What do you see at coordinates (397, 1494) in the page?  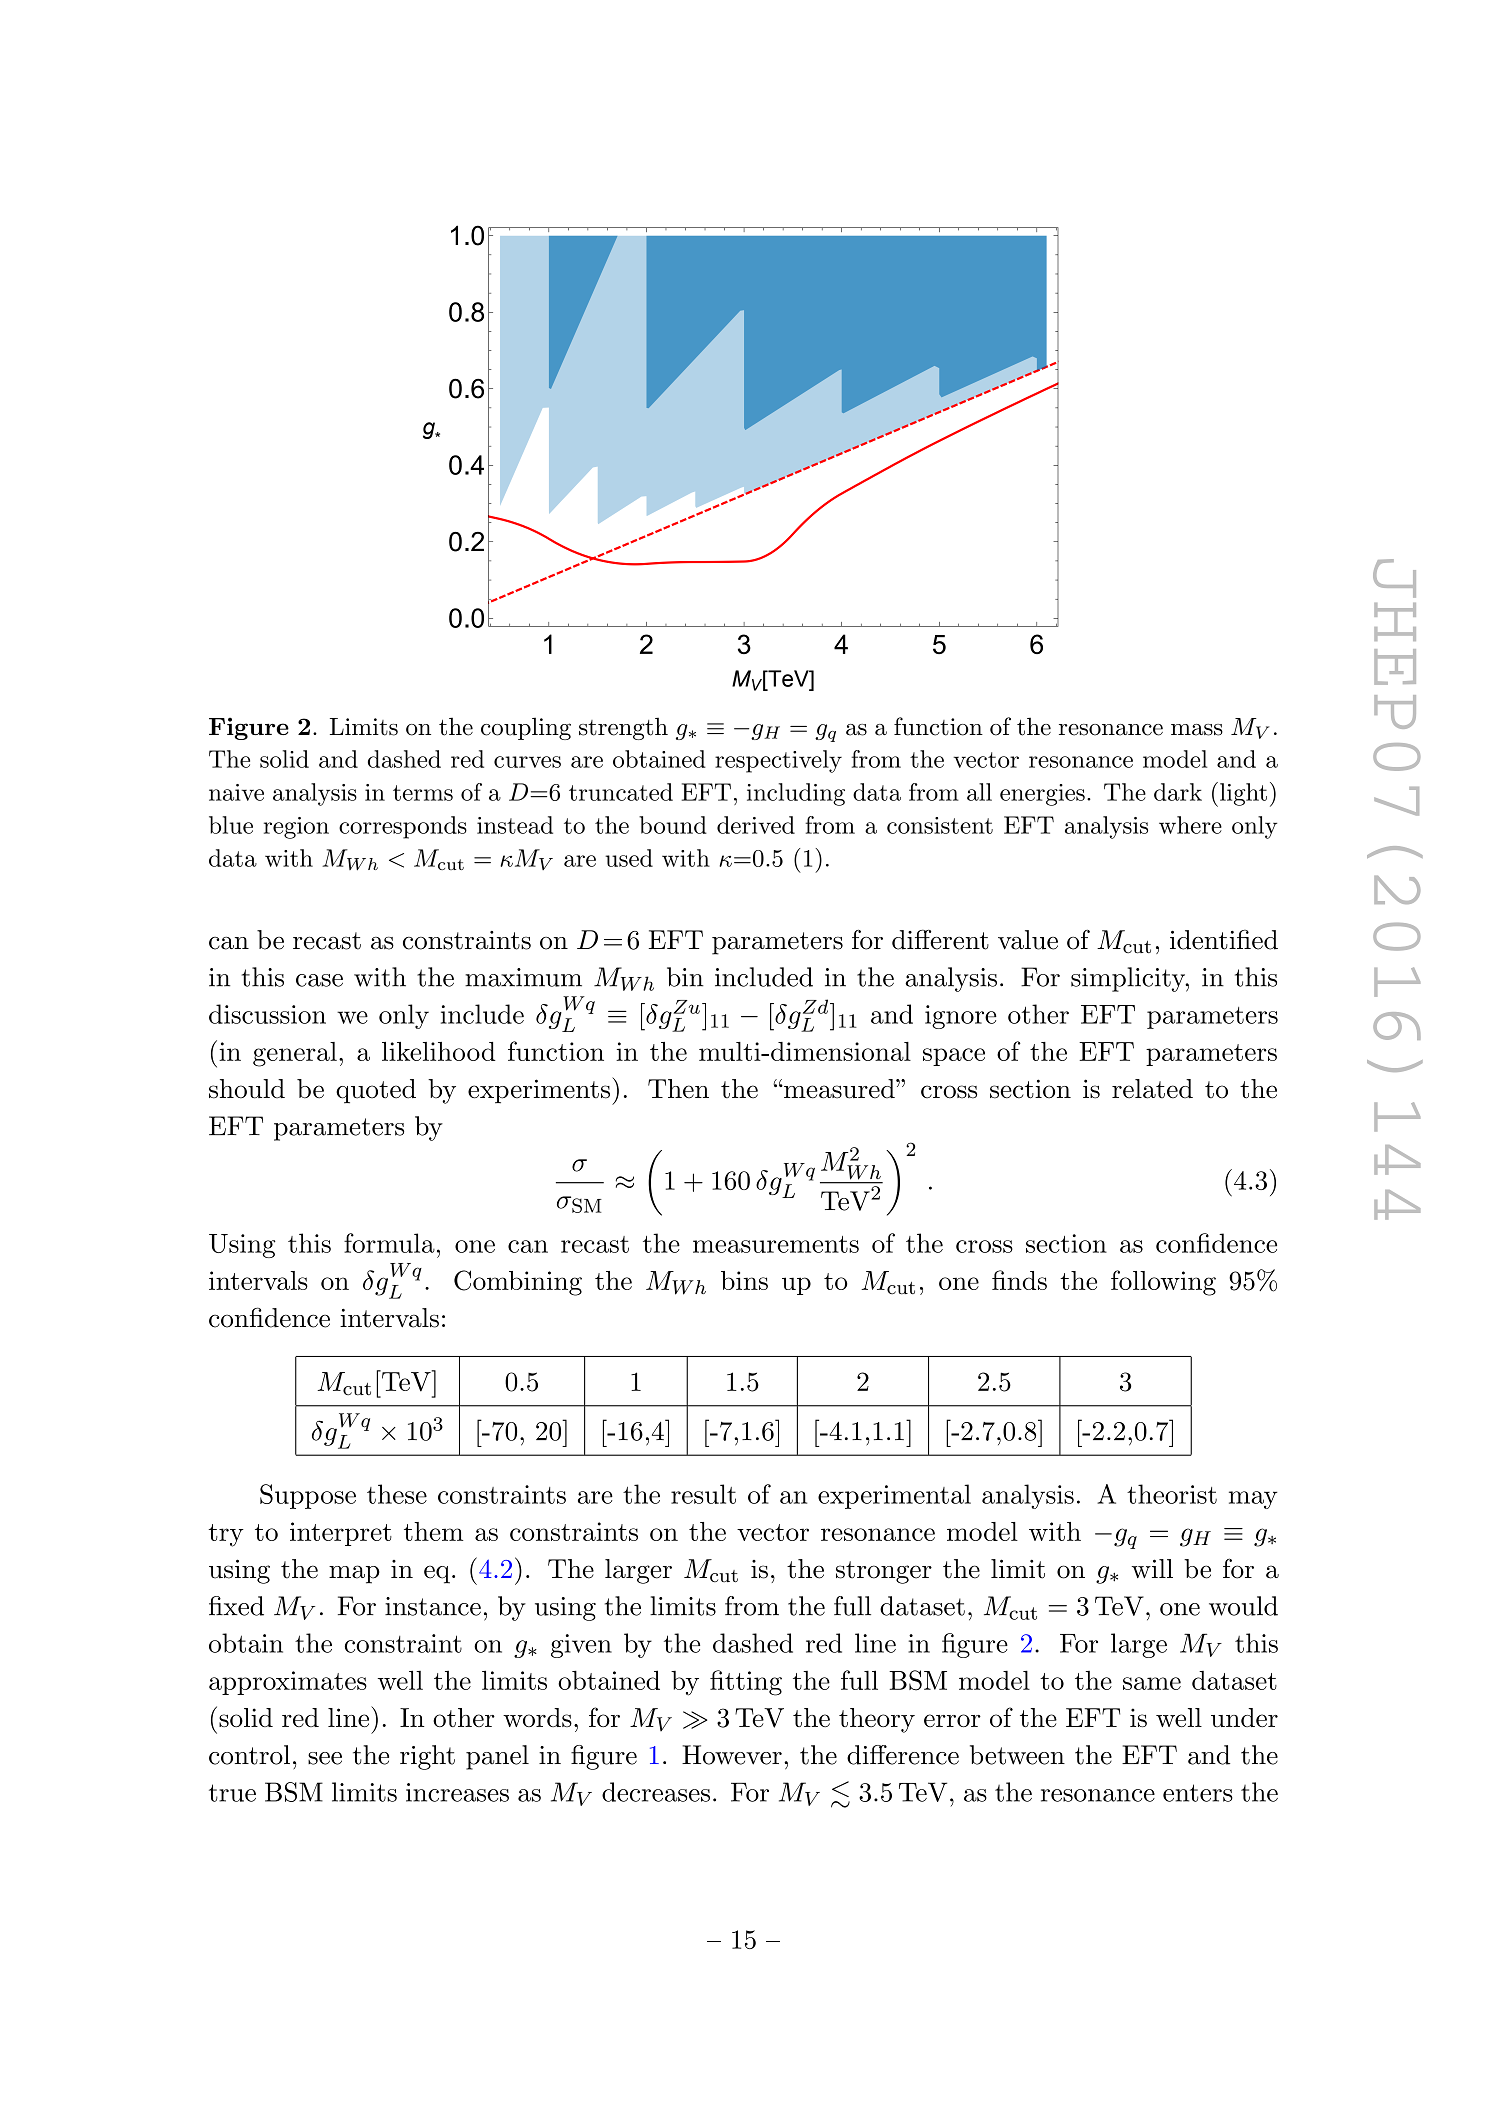 I see `these` at bounding box center [397, 1494].
